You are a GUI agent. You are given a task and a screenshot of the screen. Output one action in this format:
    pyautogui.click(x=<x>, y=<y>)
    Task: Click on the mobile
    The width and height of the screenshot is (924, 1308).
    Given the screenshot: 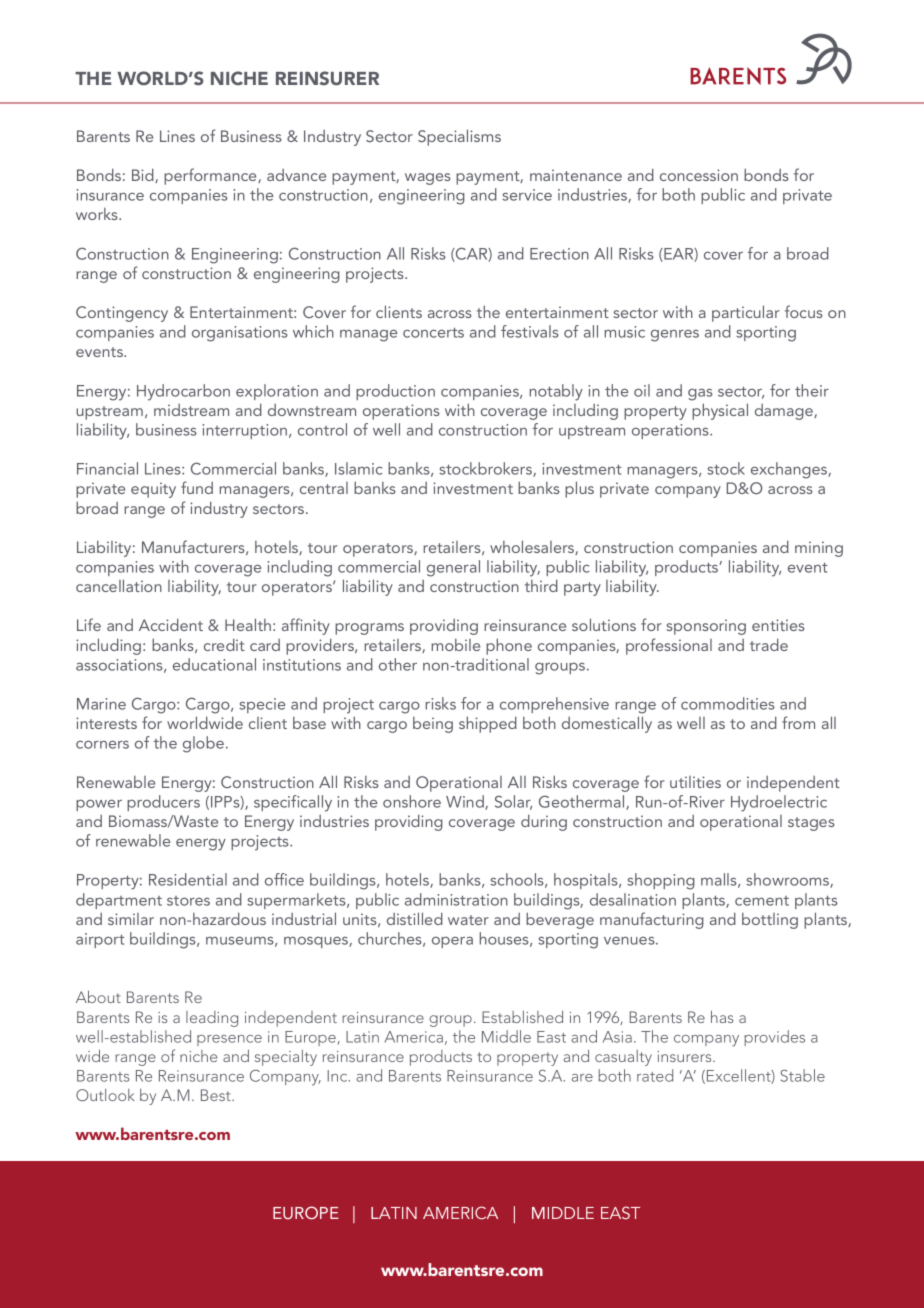 What is the action you would take?
    pyautogui.click(x=455, y=645)
